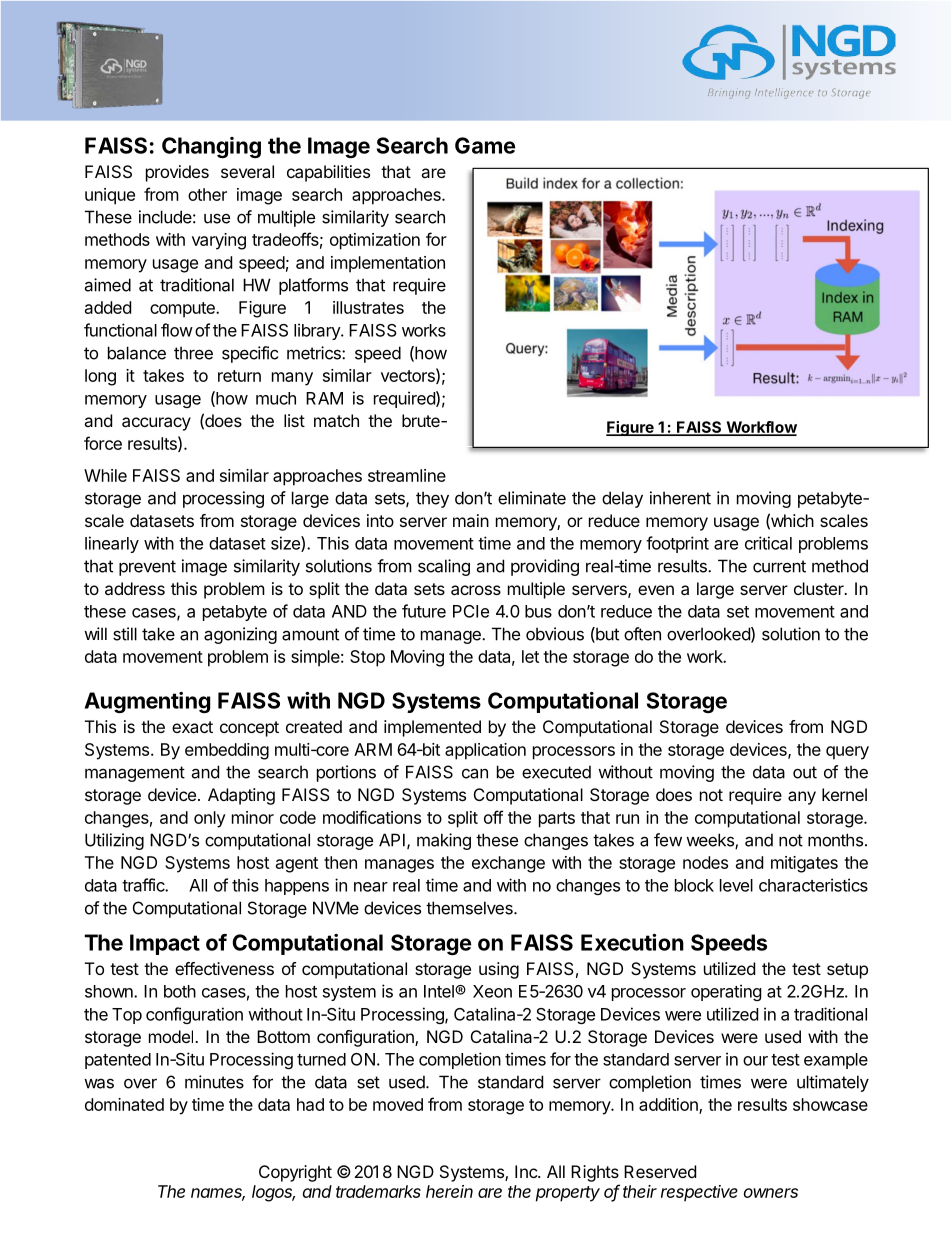 This document has height=1233, width=952. Describe the element at coordinates (165, 944) in the document. I see `Impact` at that location.
